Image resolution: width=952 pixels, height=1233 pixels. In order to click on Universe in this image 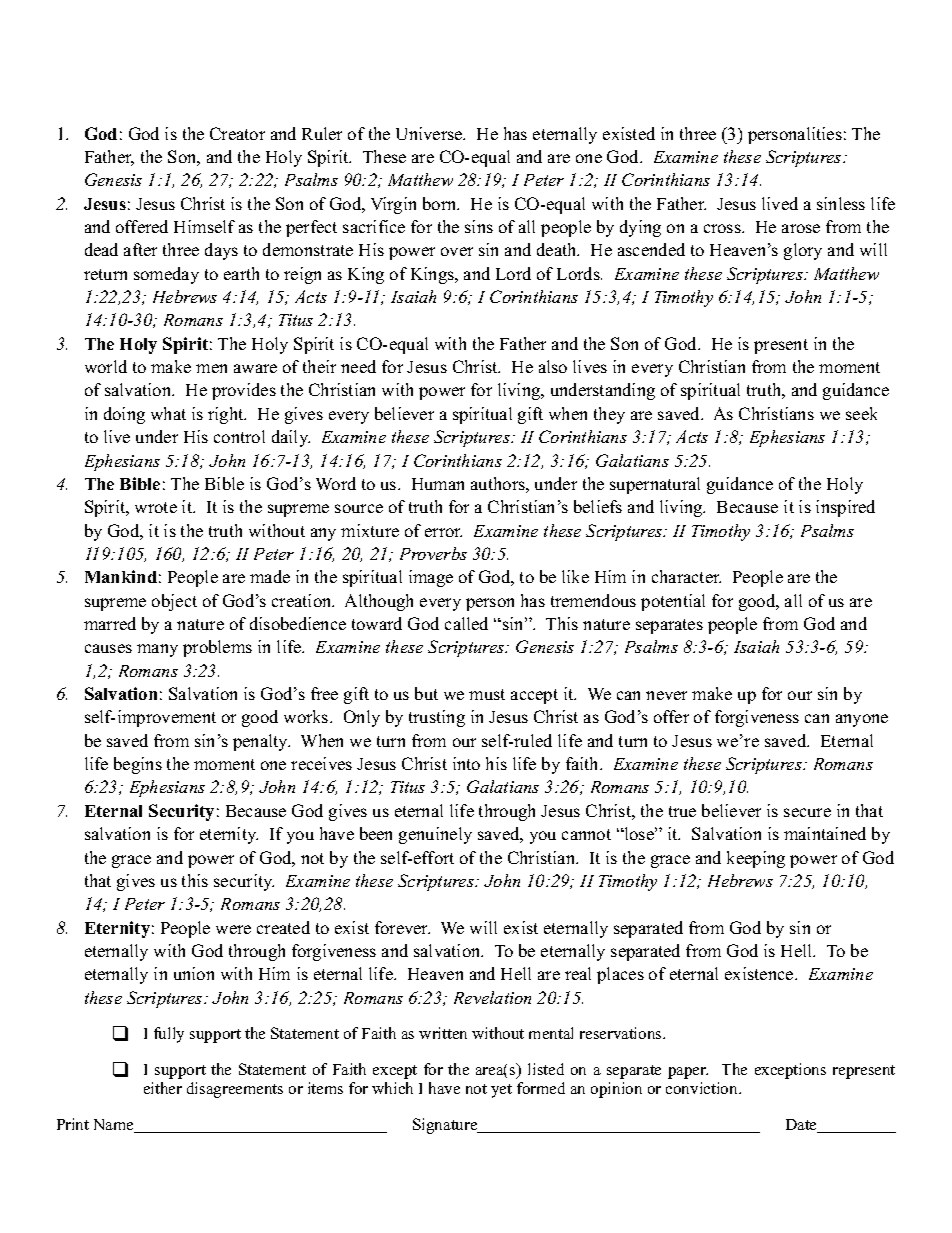, I will do `click(430, 133)`.
